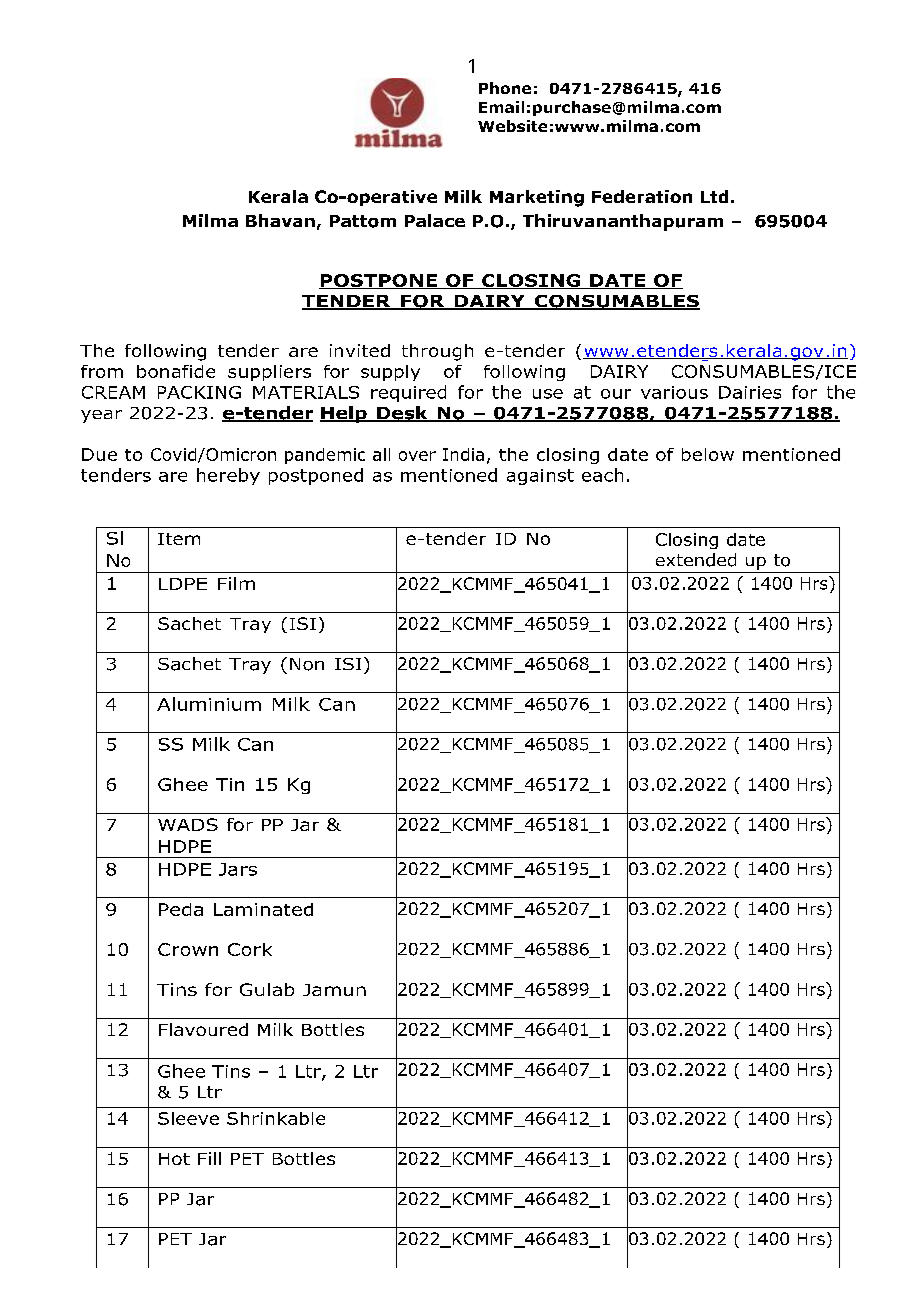 This image has width=924, height=1307. I want to click on below, so click(708, 454).
